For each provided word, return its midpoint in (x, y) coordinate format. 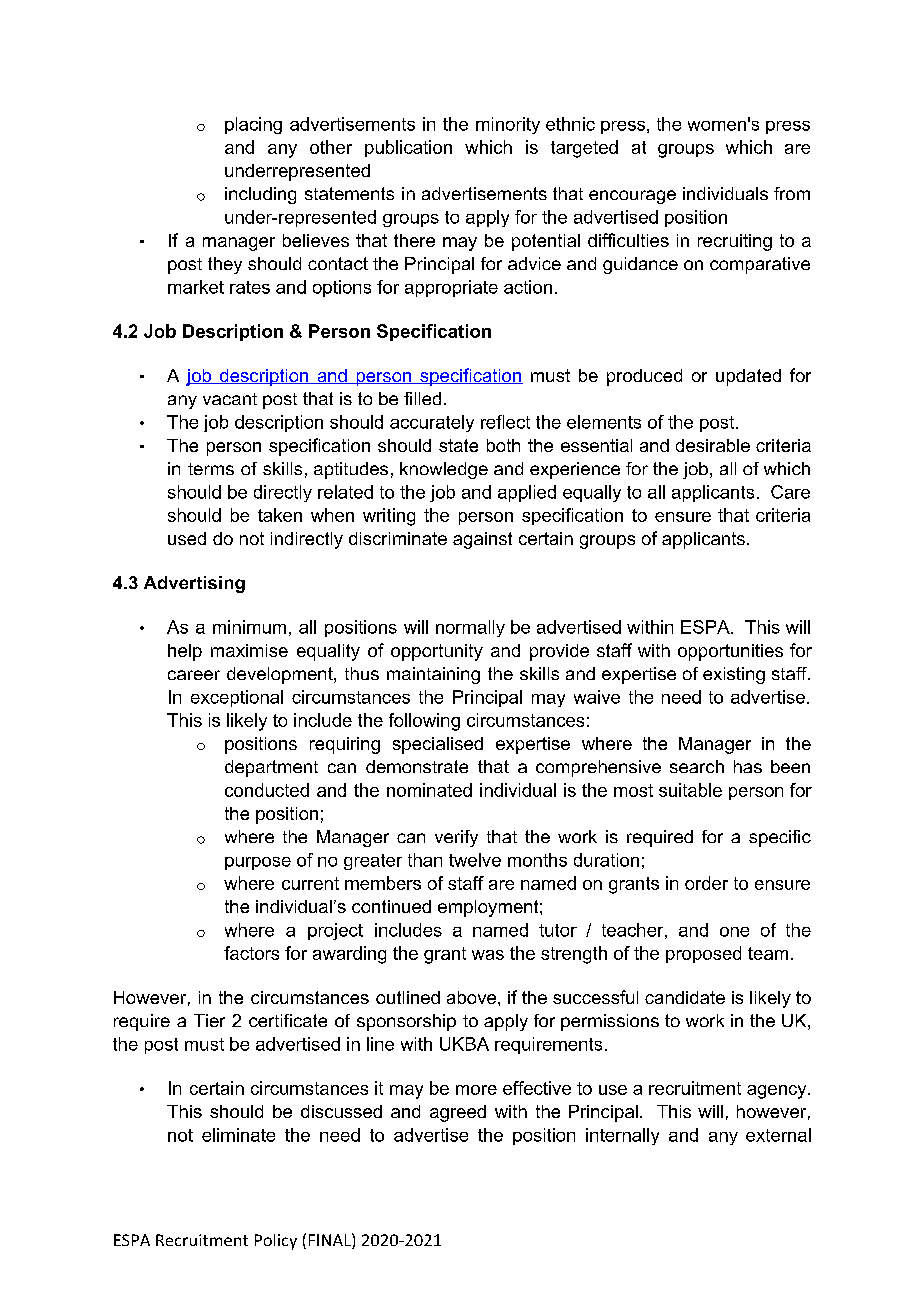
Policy (276, 1242)
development (281, 675)
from (792, 193)
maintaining (433, 675)
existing (734, 675)
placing (253, 125)
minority (508, 125)
